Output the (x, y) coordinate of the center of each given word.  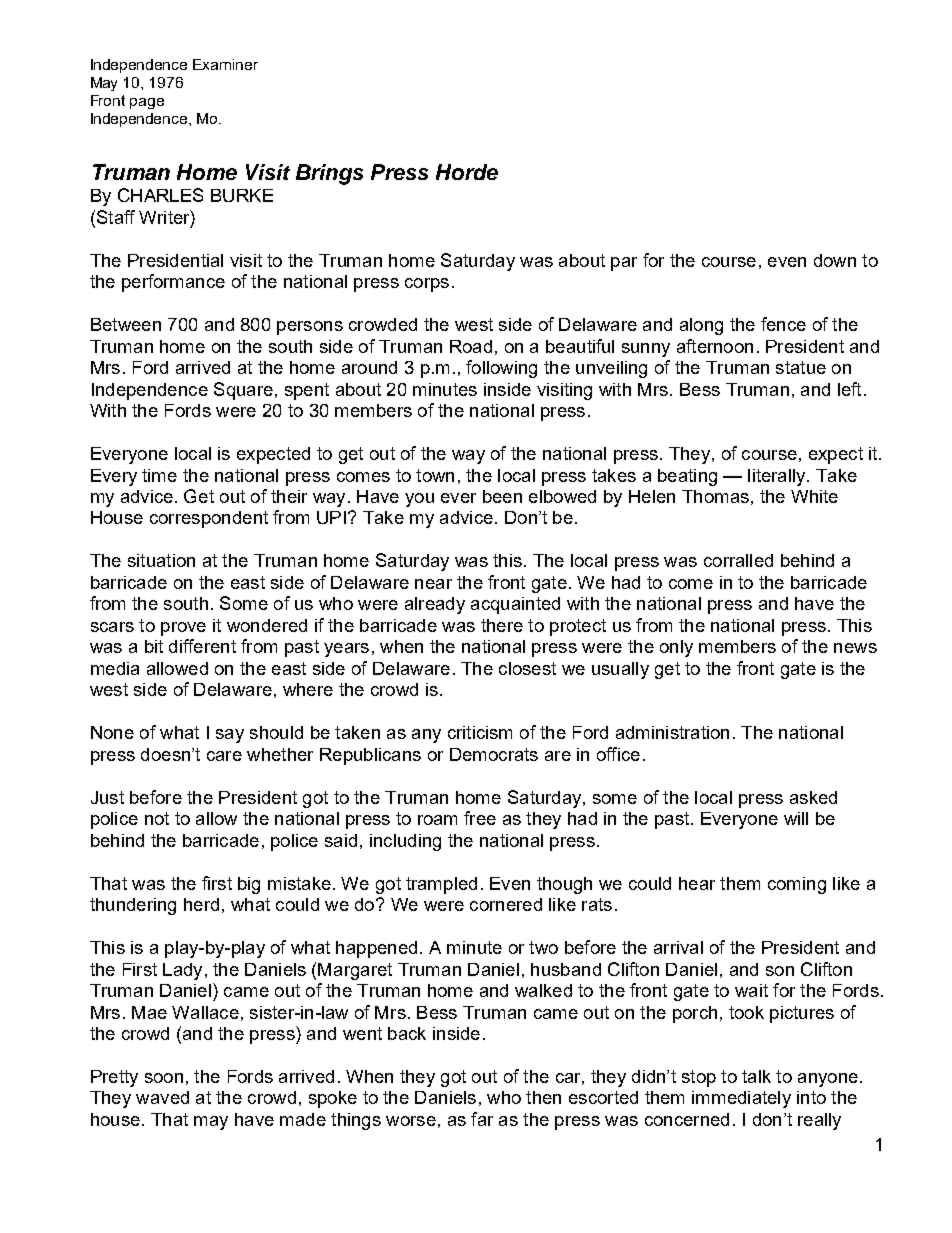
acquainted (515, 605)
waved (162, 1097)
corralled (738, 560)
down (835, 260)
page (147, 103)
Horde (467, 172)
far (482, 1119)
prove (183, 629)
